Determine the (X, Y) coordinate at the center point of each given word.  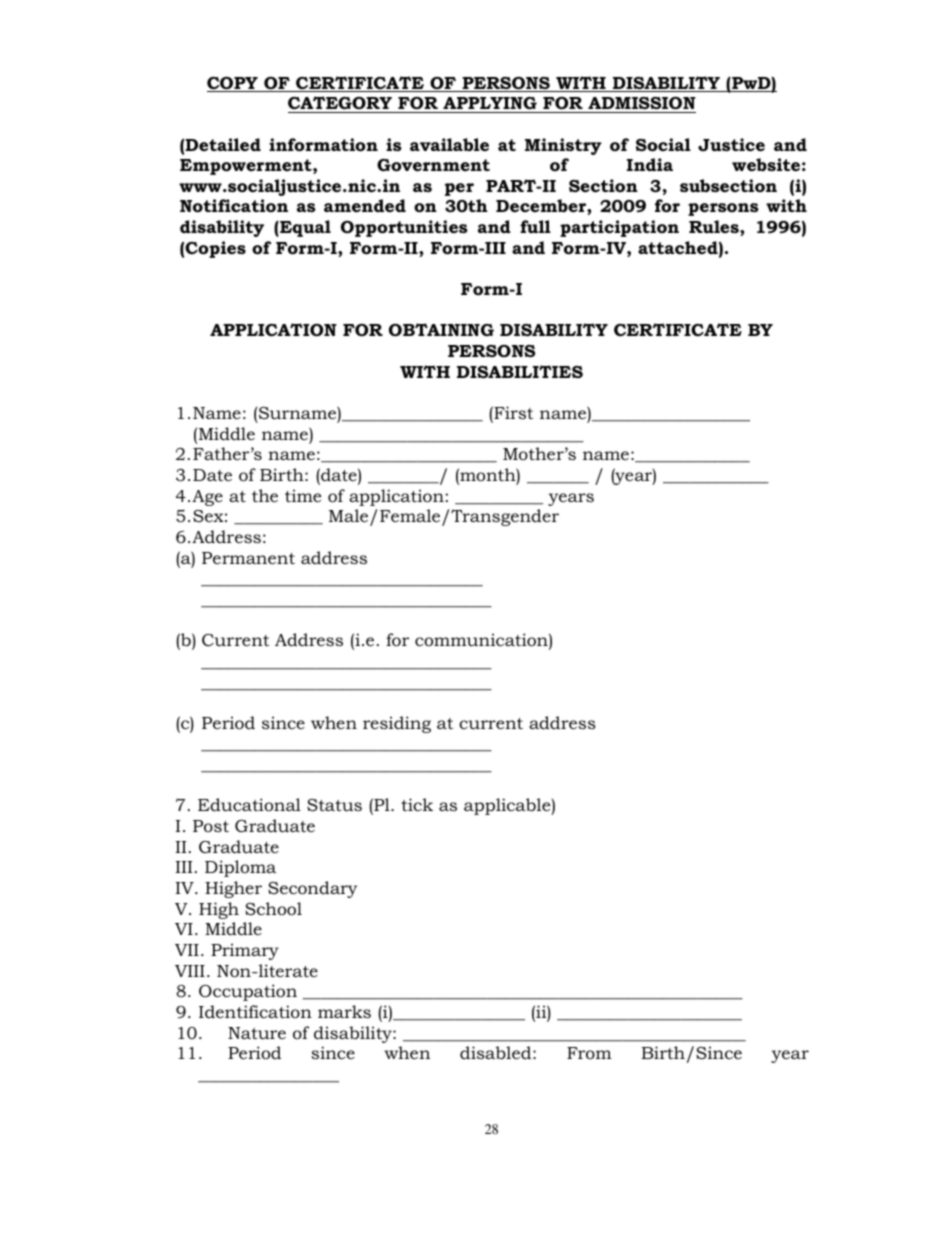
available (449, 144)
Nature (257, 1033)
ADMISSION (641, 105)
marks (344, 1011)
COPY (233, 84)
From (589, 1053)
